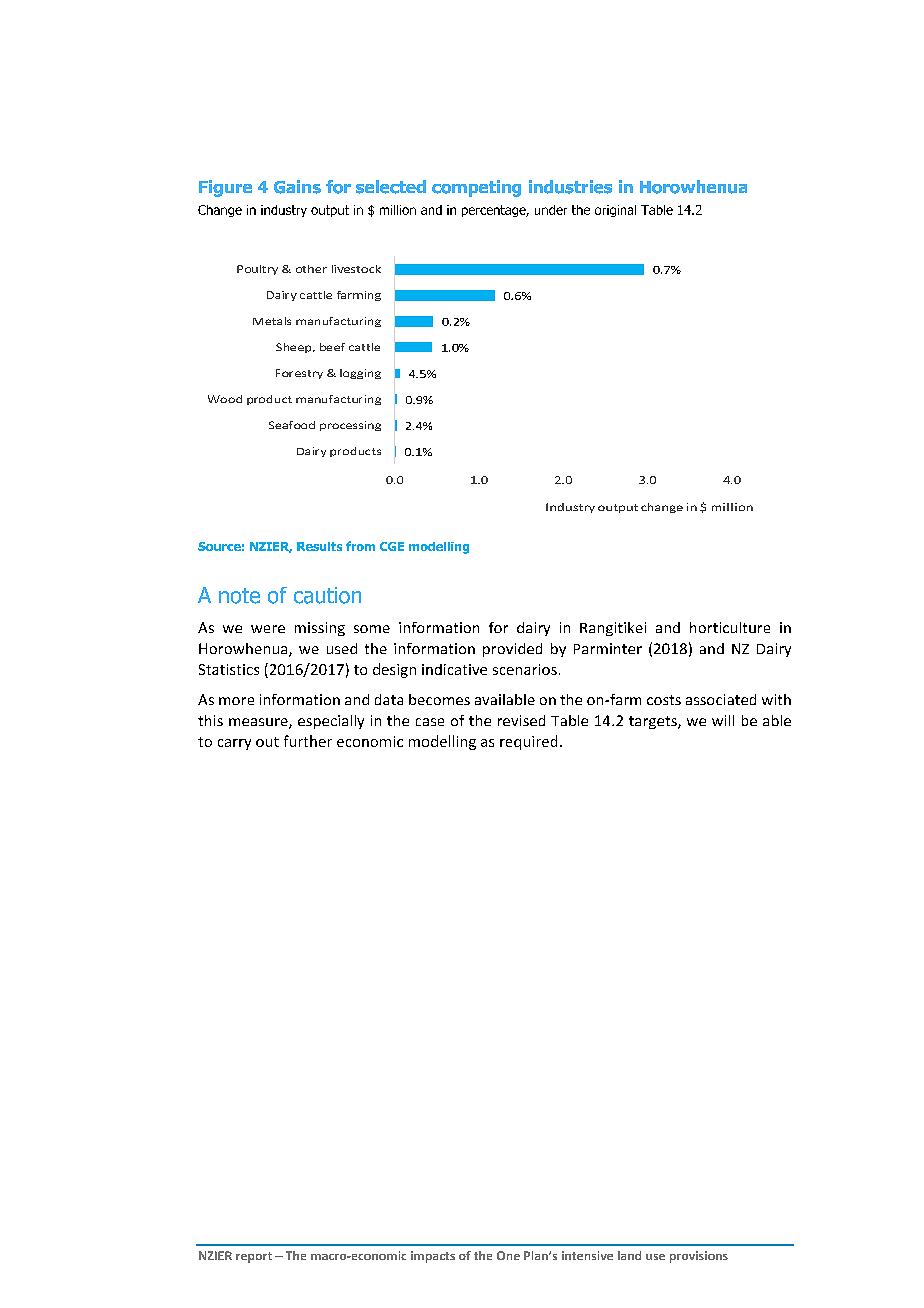 The width and height of the screenshot is (924, 1308). I want to click on report, so click(254, 1257).
